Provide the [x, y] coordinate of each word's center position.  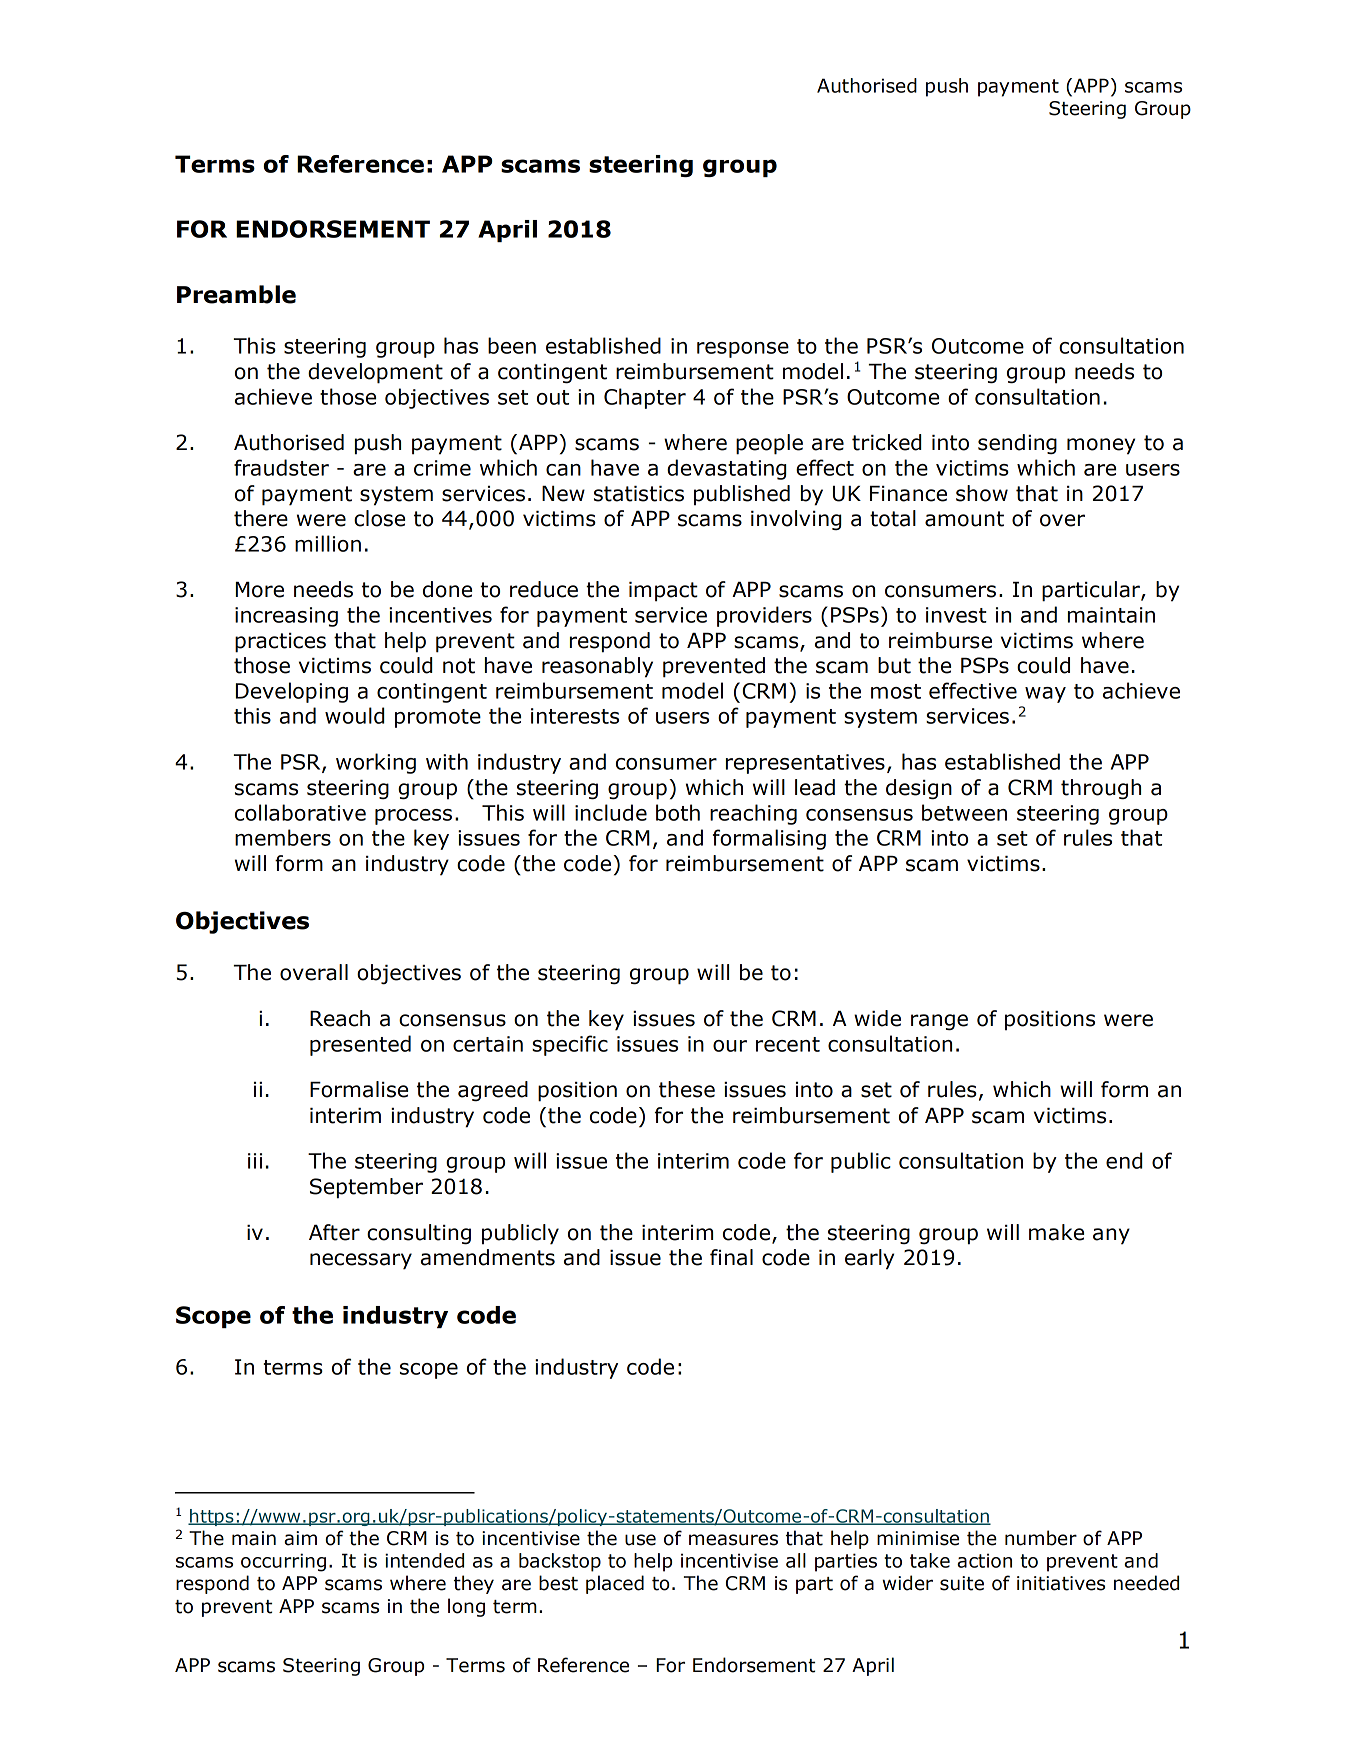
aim [300, 1538]
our [730, 1046]
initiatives [1061, 1583]
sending [1017, 444]
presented [360, 1045]
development [375, 373]
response [743, 350]
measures [733, 1540]
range [939, 1022]
